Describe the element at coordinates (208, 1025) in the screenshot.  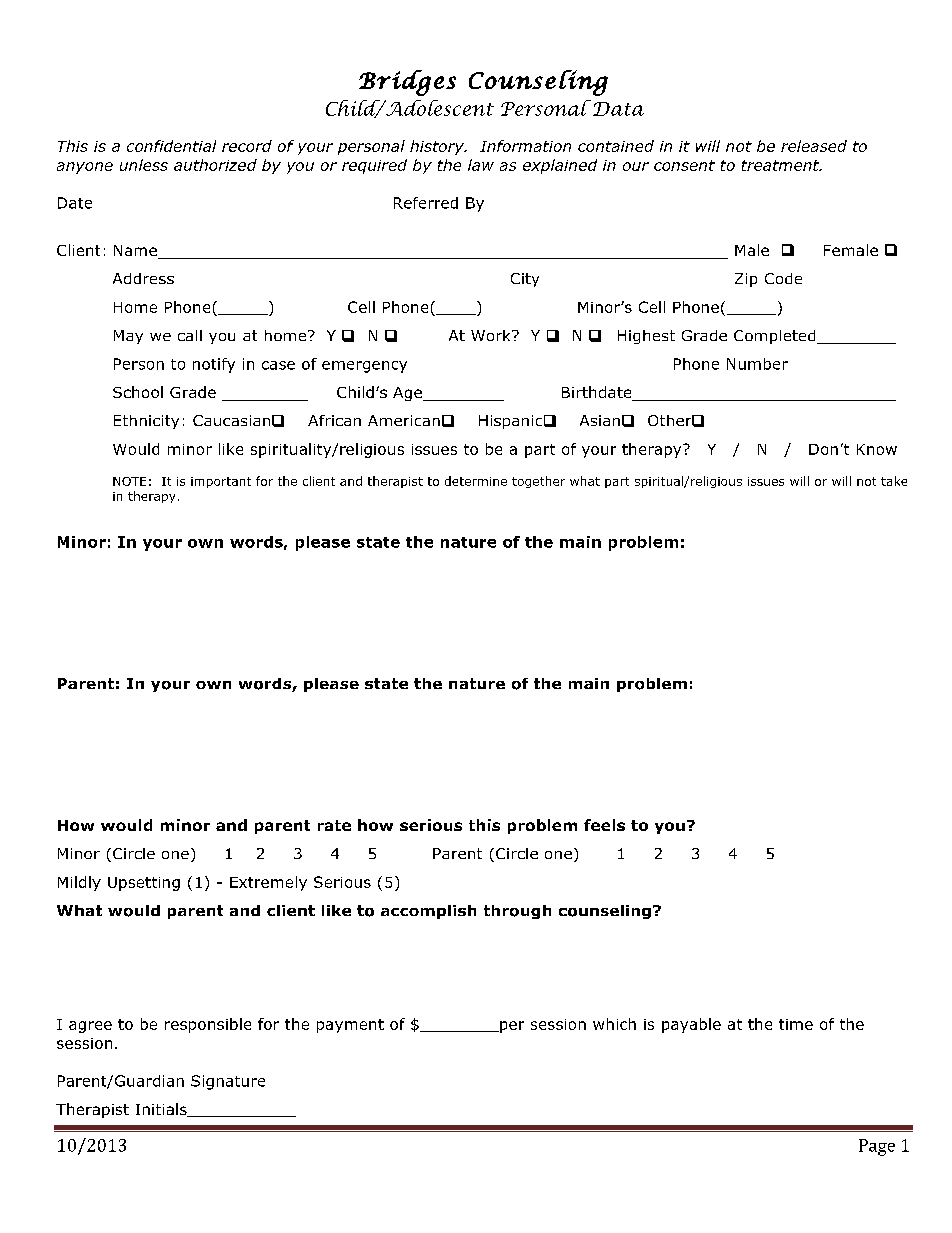
I see `responsible` at that location.
